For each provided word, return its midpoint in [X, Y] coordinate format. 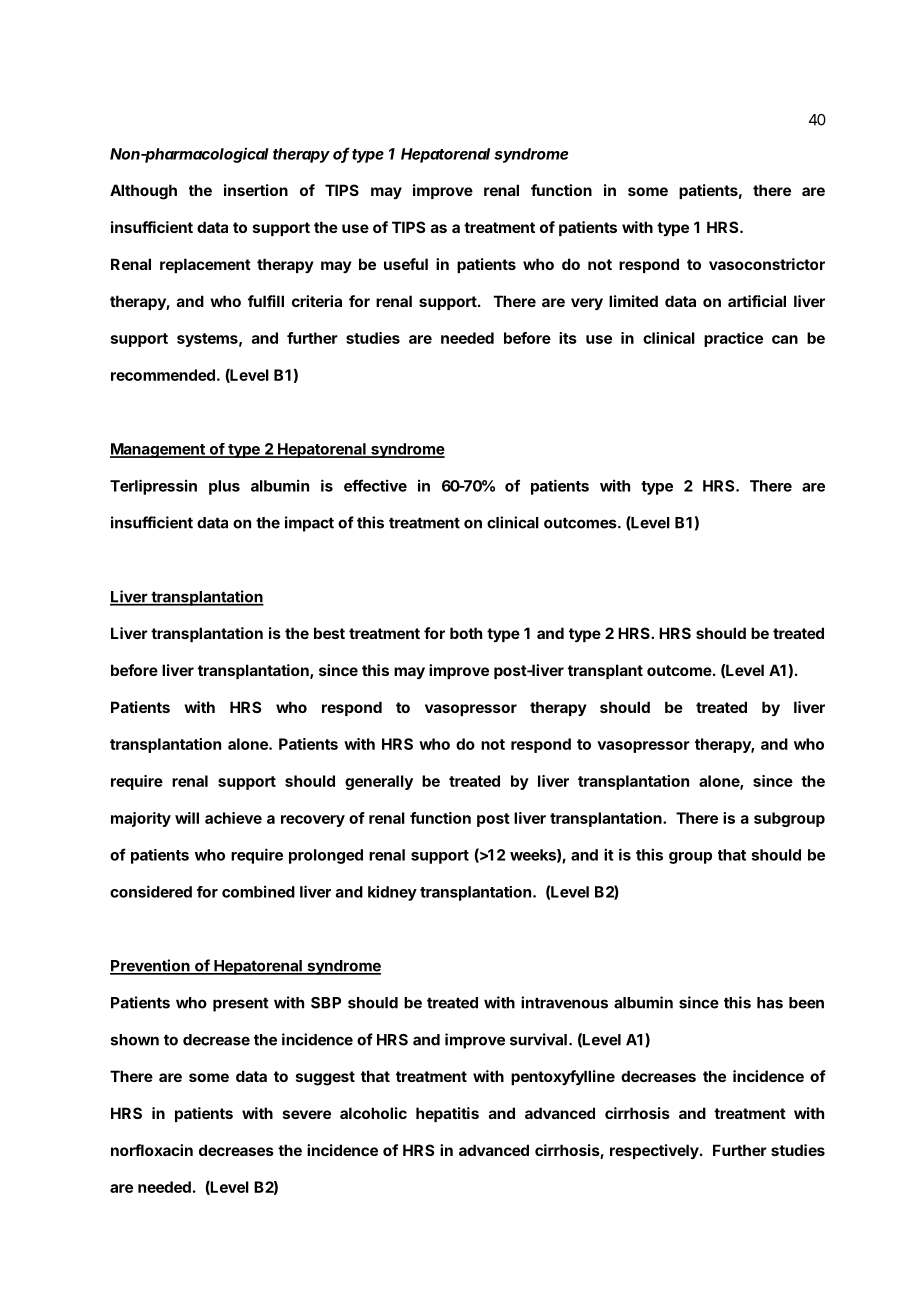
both [466, 633]
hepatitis [447, 1114]
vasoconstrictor [767, 264]
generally [379, 782]
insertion [256, 190]
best [329, 633]
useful [406, 264]
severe [307, 1114]
